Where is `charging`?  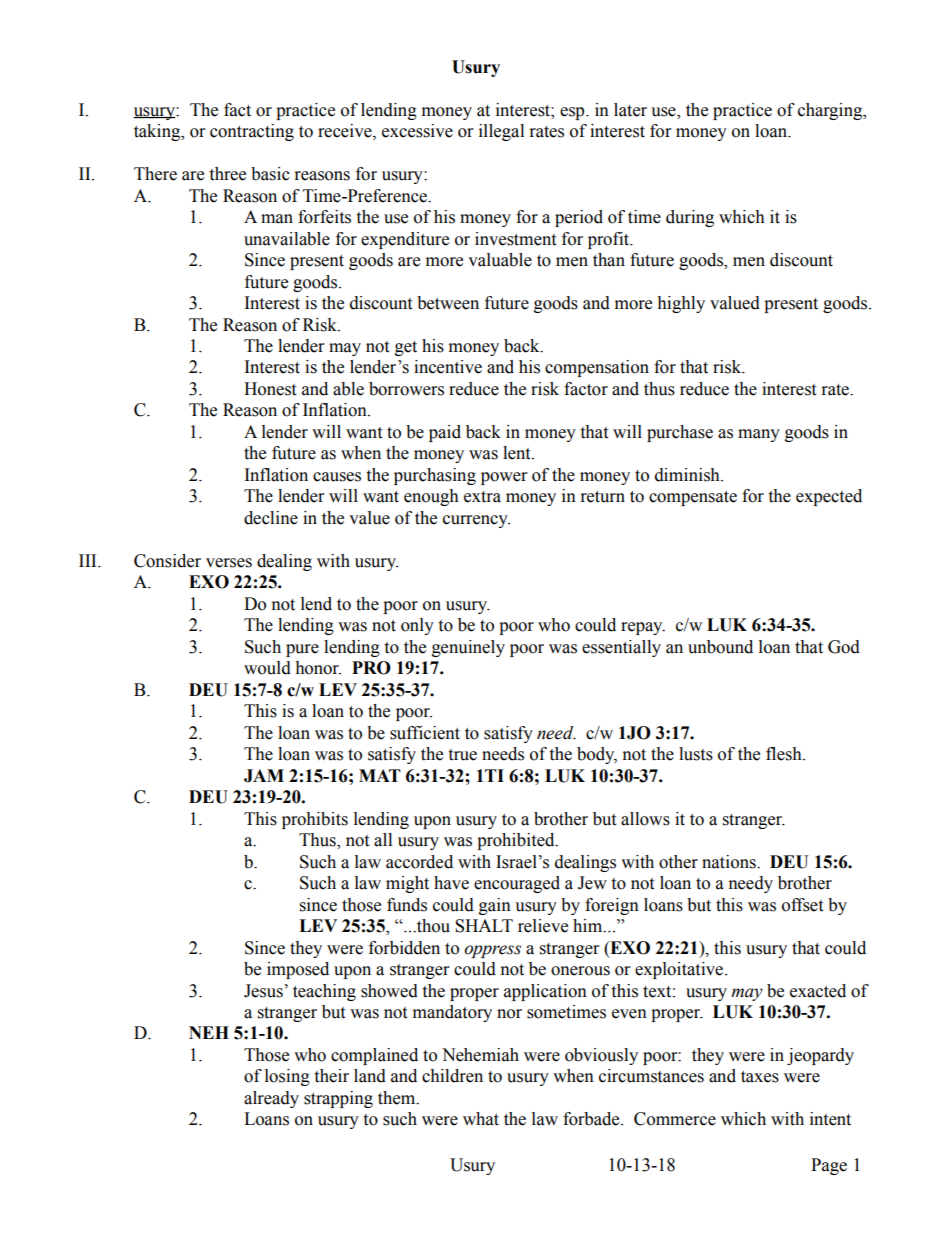
charging is located at coordinates (831, 111).
